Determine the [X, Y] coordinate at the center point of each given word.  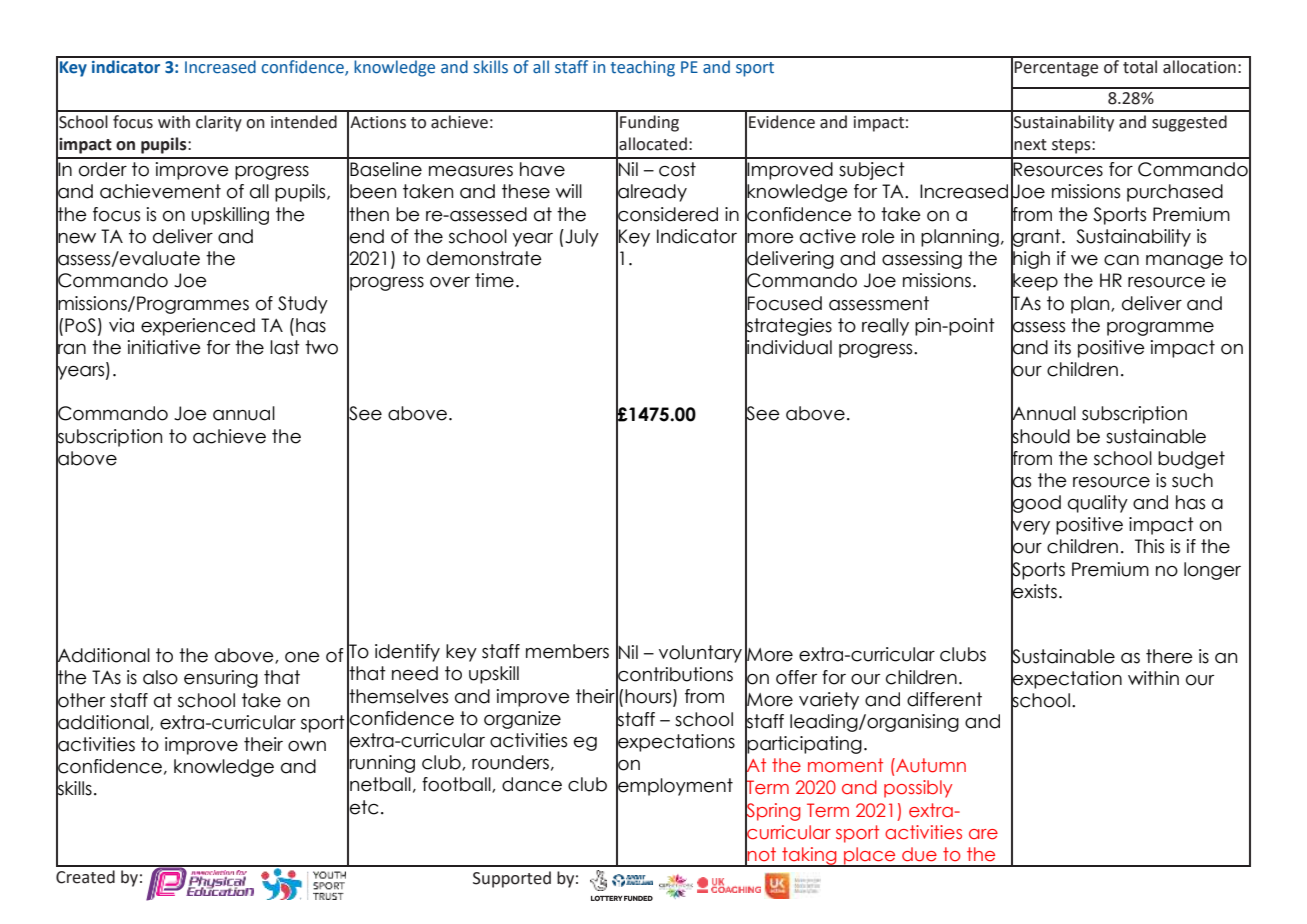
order [103, 169]
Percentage [1056, 69]
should [1040, 435]
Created [85, 877]
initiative [164, 347]
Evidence [782, 122]
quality [1098, 504]
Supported [512, 879]
